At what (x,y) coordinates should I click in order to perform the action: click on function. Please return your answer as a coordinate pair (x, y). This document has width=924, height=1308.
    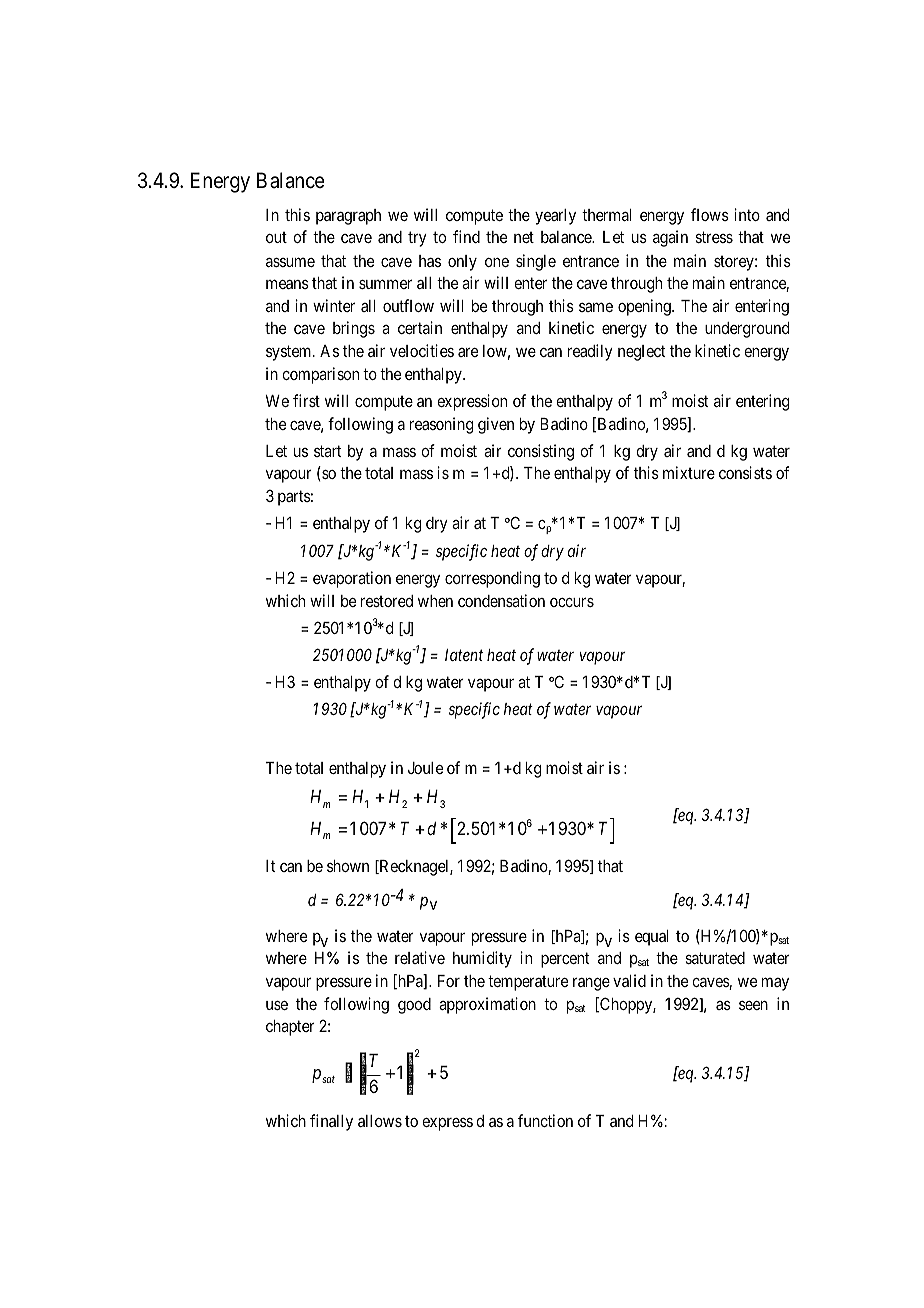
    Looking at the image, I should click on (545, 1120).
